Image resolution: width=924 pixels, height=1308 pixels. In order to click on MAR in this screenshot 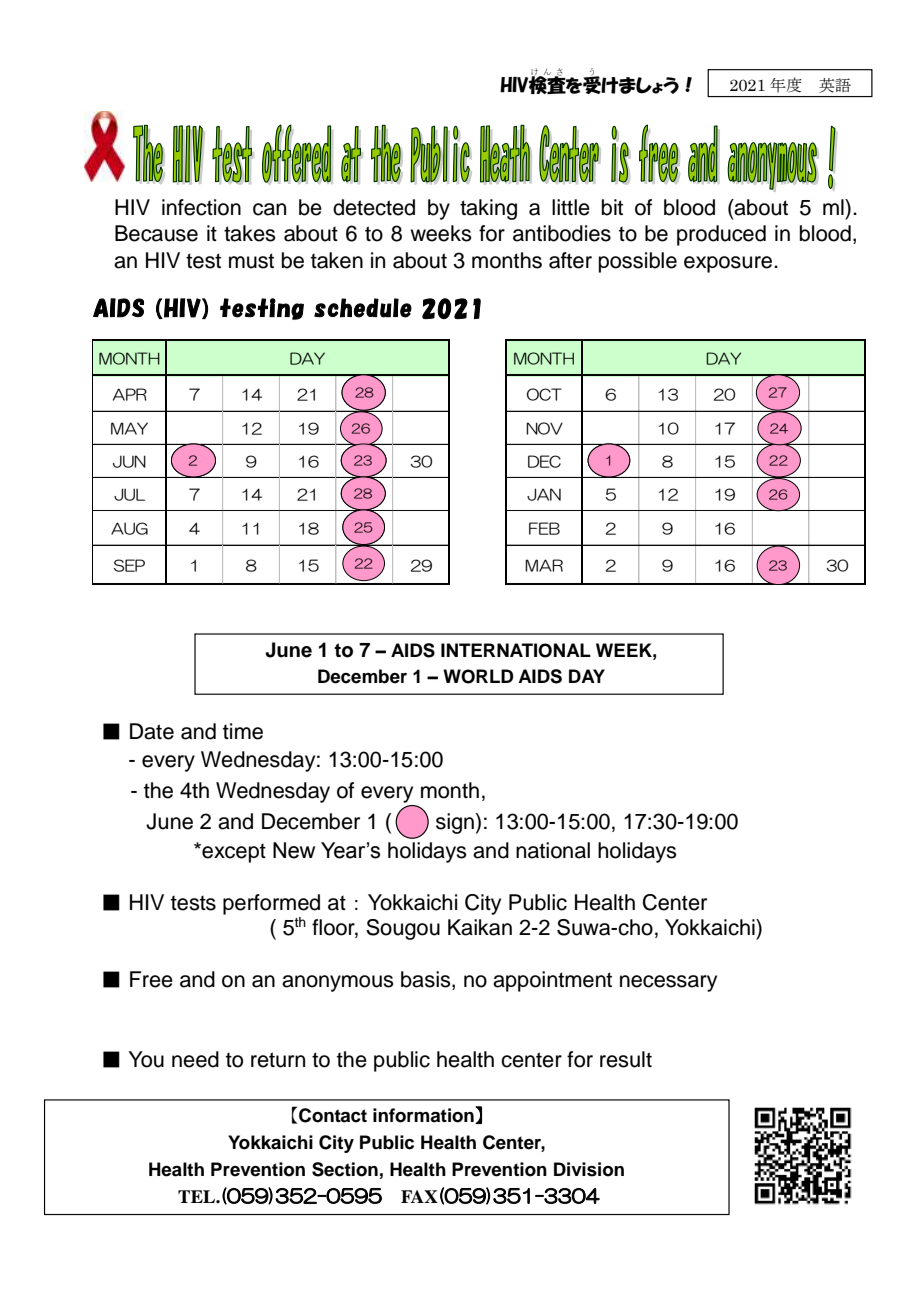, I will do `click(544, 565)`.
